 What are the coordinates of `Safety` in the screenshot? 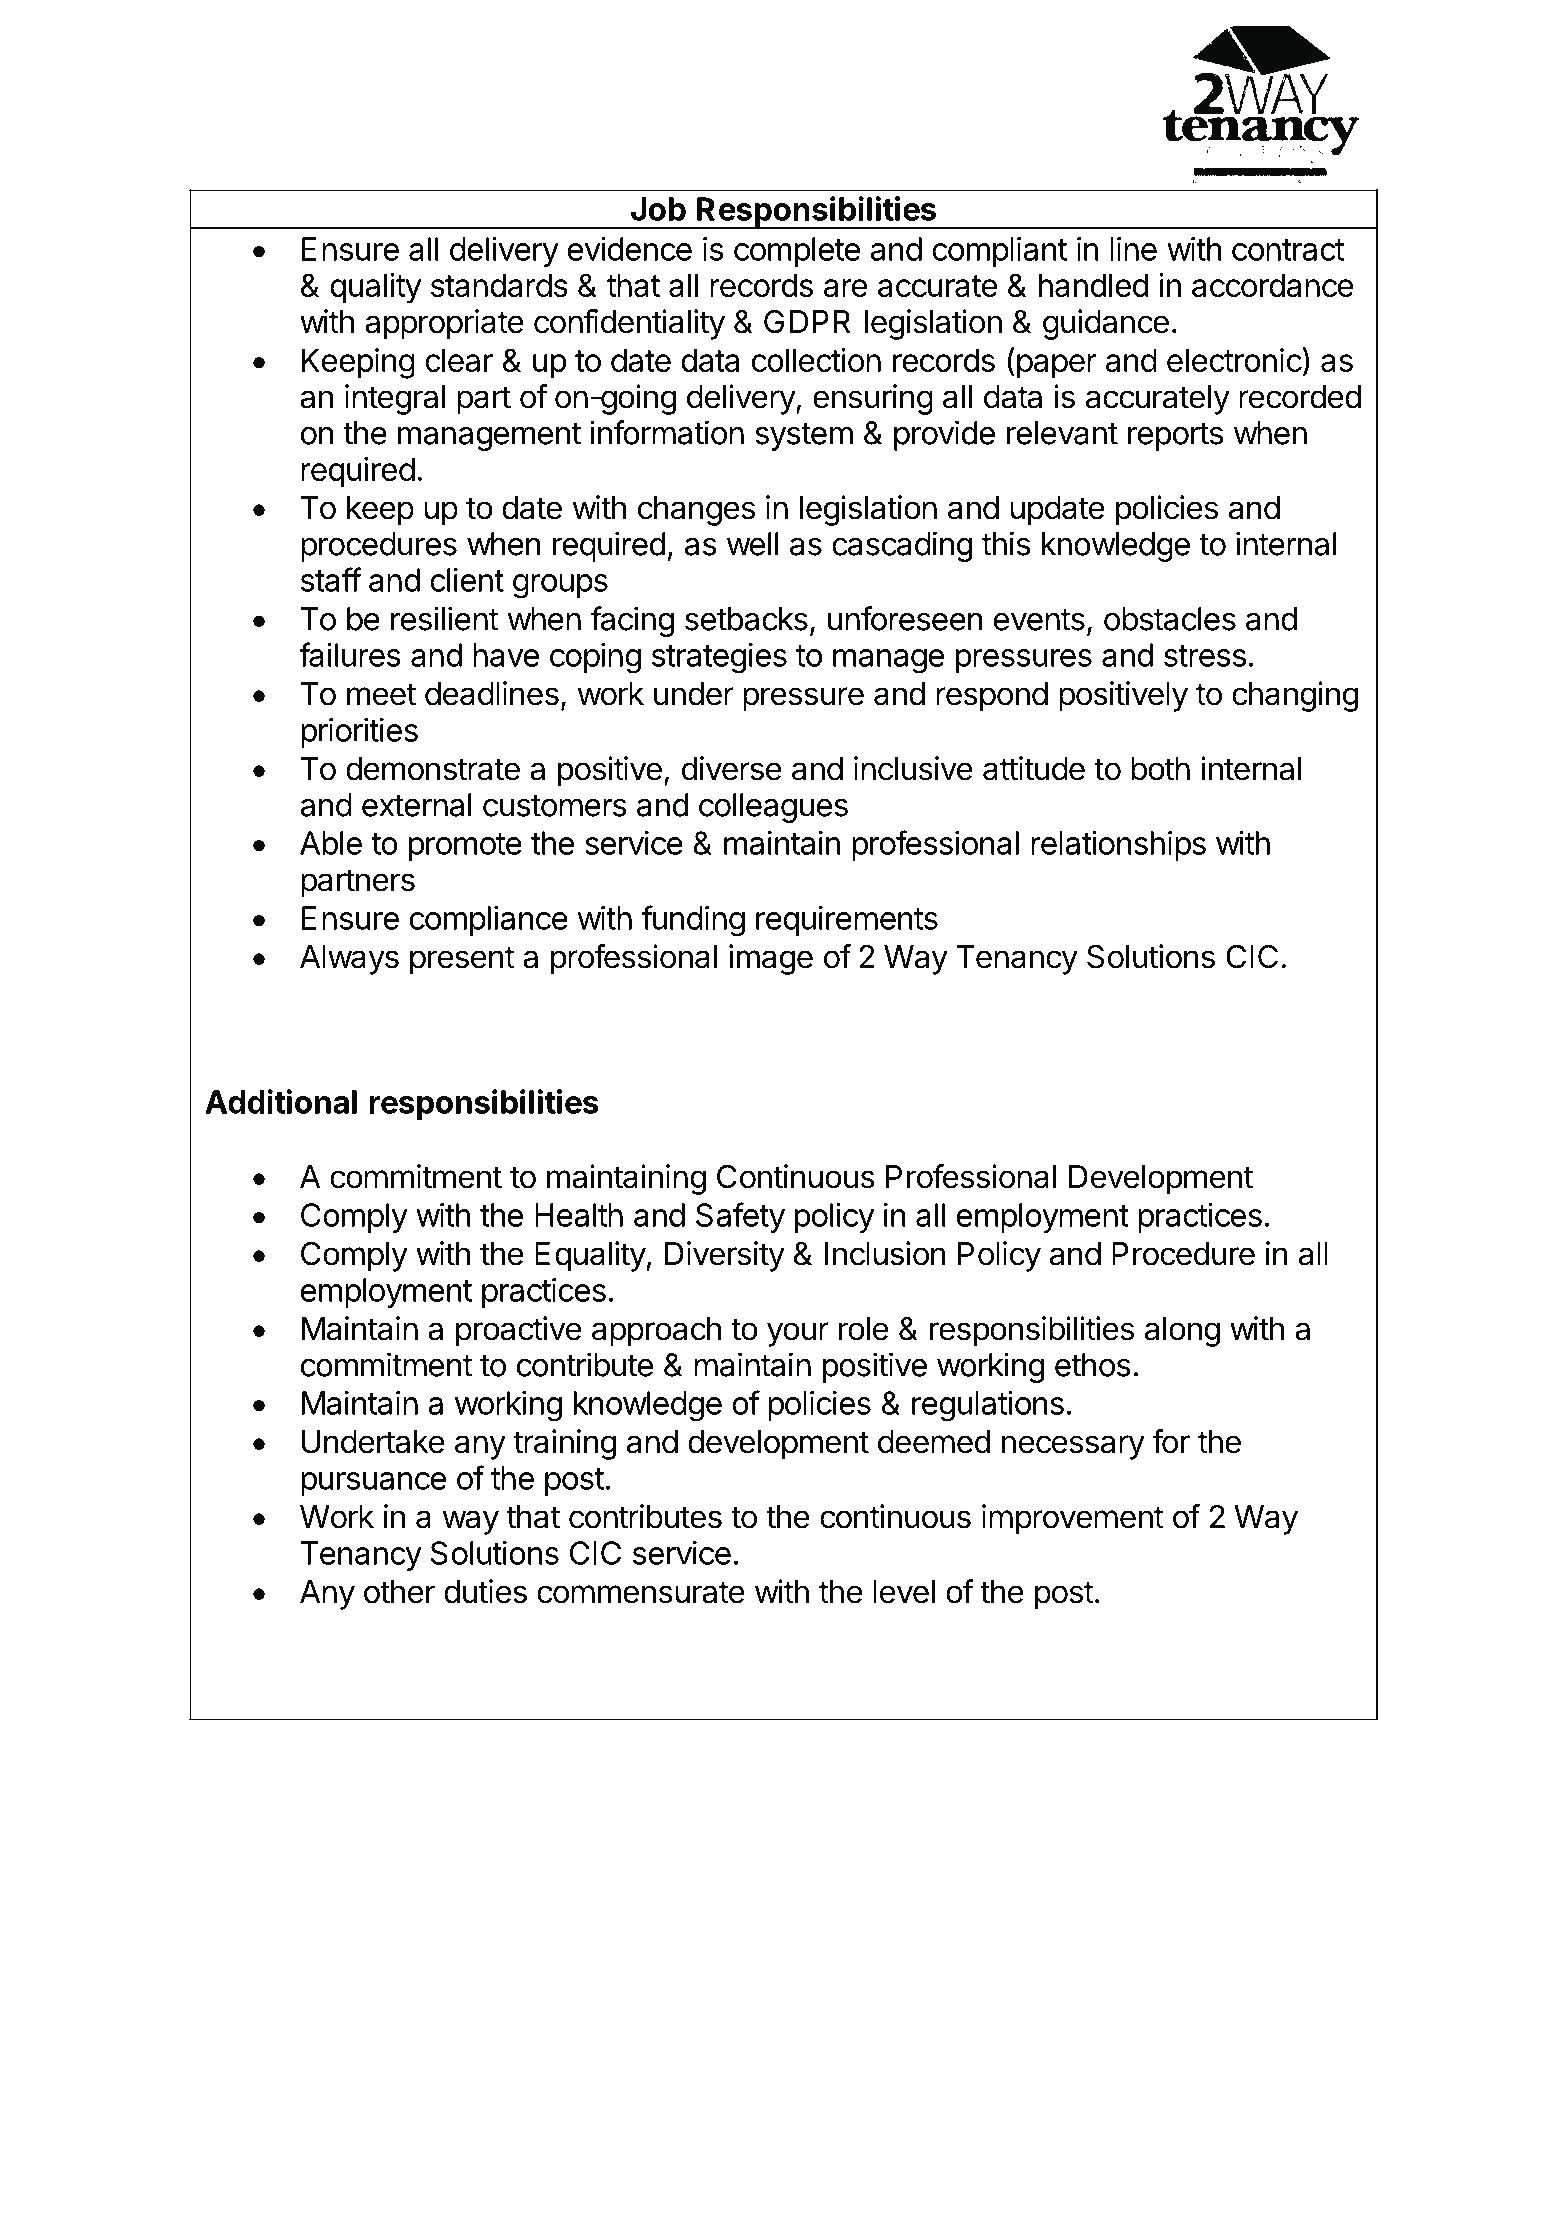 It's located at (740, 1217).
